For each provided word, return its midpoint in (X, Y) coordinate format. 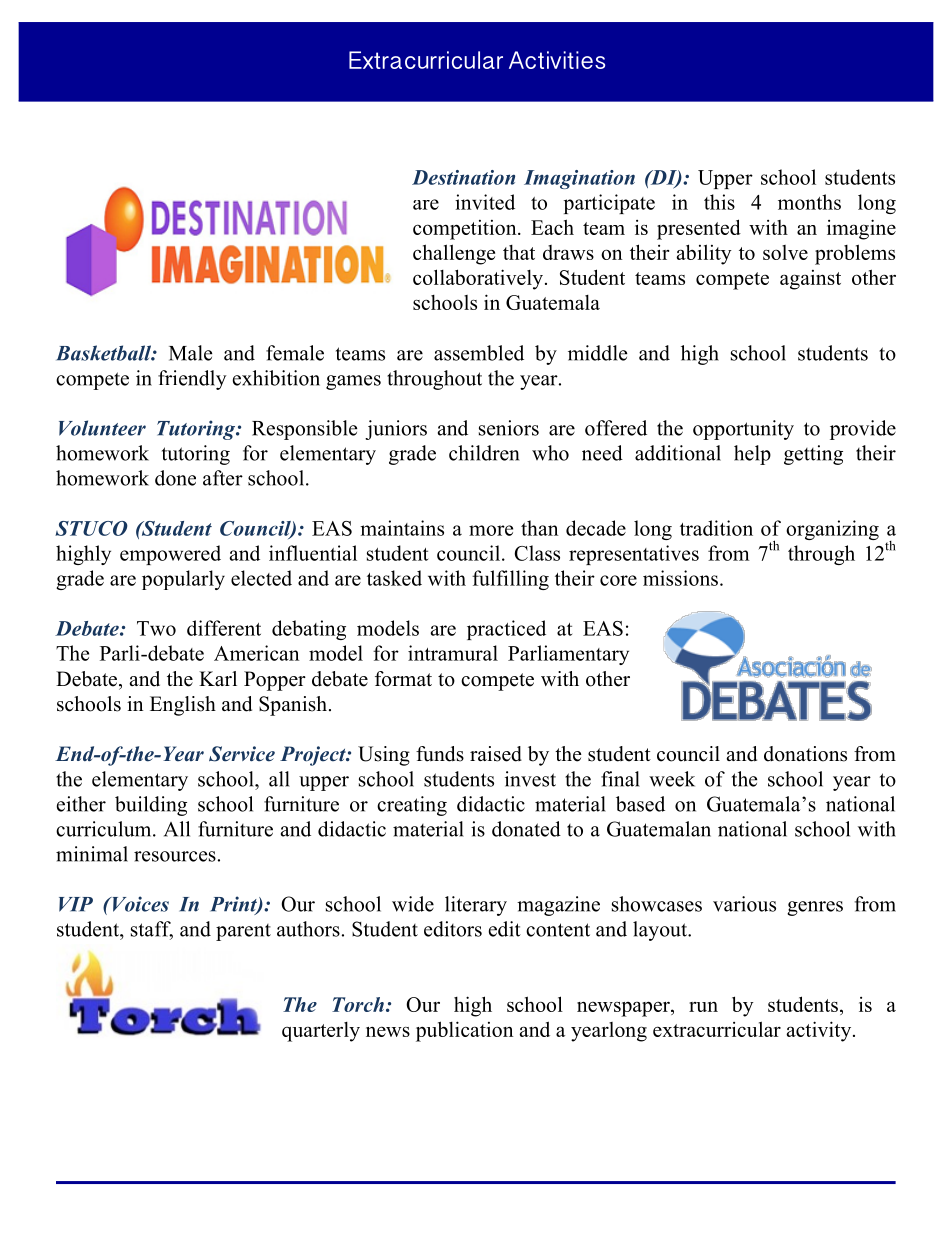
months (809, 202)
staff (152, 930)
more (491, 530)
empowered (170, 555)
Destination (463, 177)
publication (464, 1031)
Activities (557, 60)
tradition (716, 528)
